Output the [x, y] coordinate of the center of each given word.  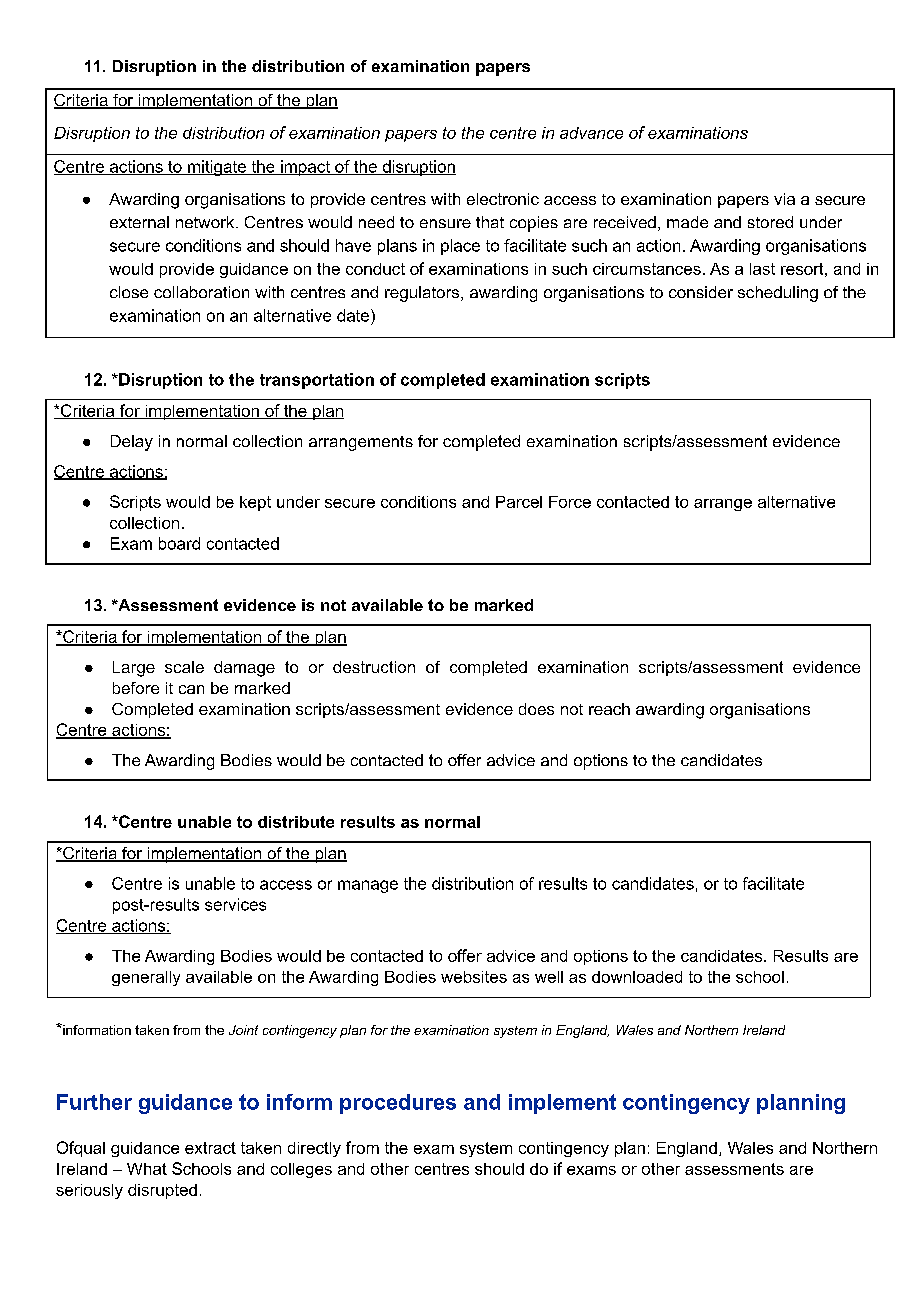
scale [184, 667]
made [687, 222]
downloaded [637, 977]
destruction [374, 667]
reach [609, 709]
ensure [445, 223]
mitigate [217, 168]
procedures [398, 1104]
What [147, 1169]
